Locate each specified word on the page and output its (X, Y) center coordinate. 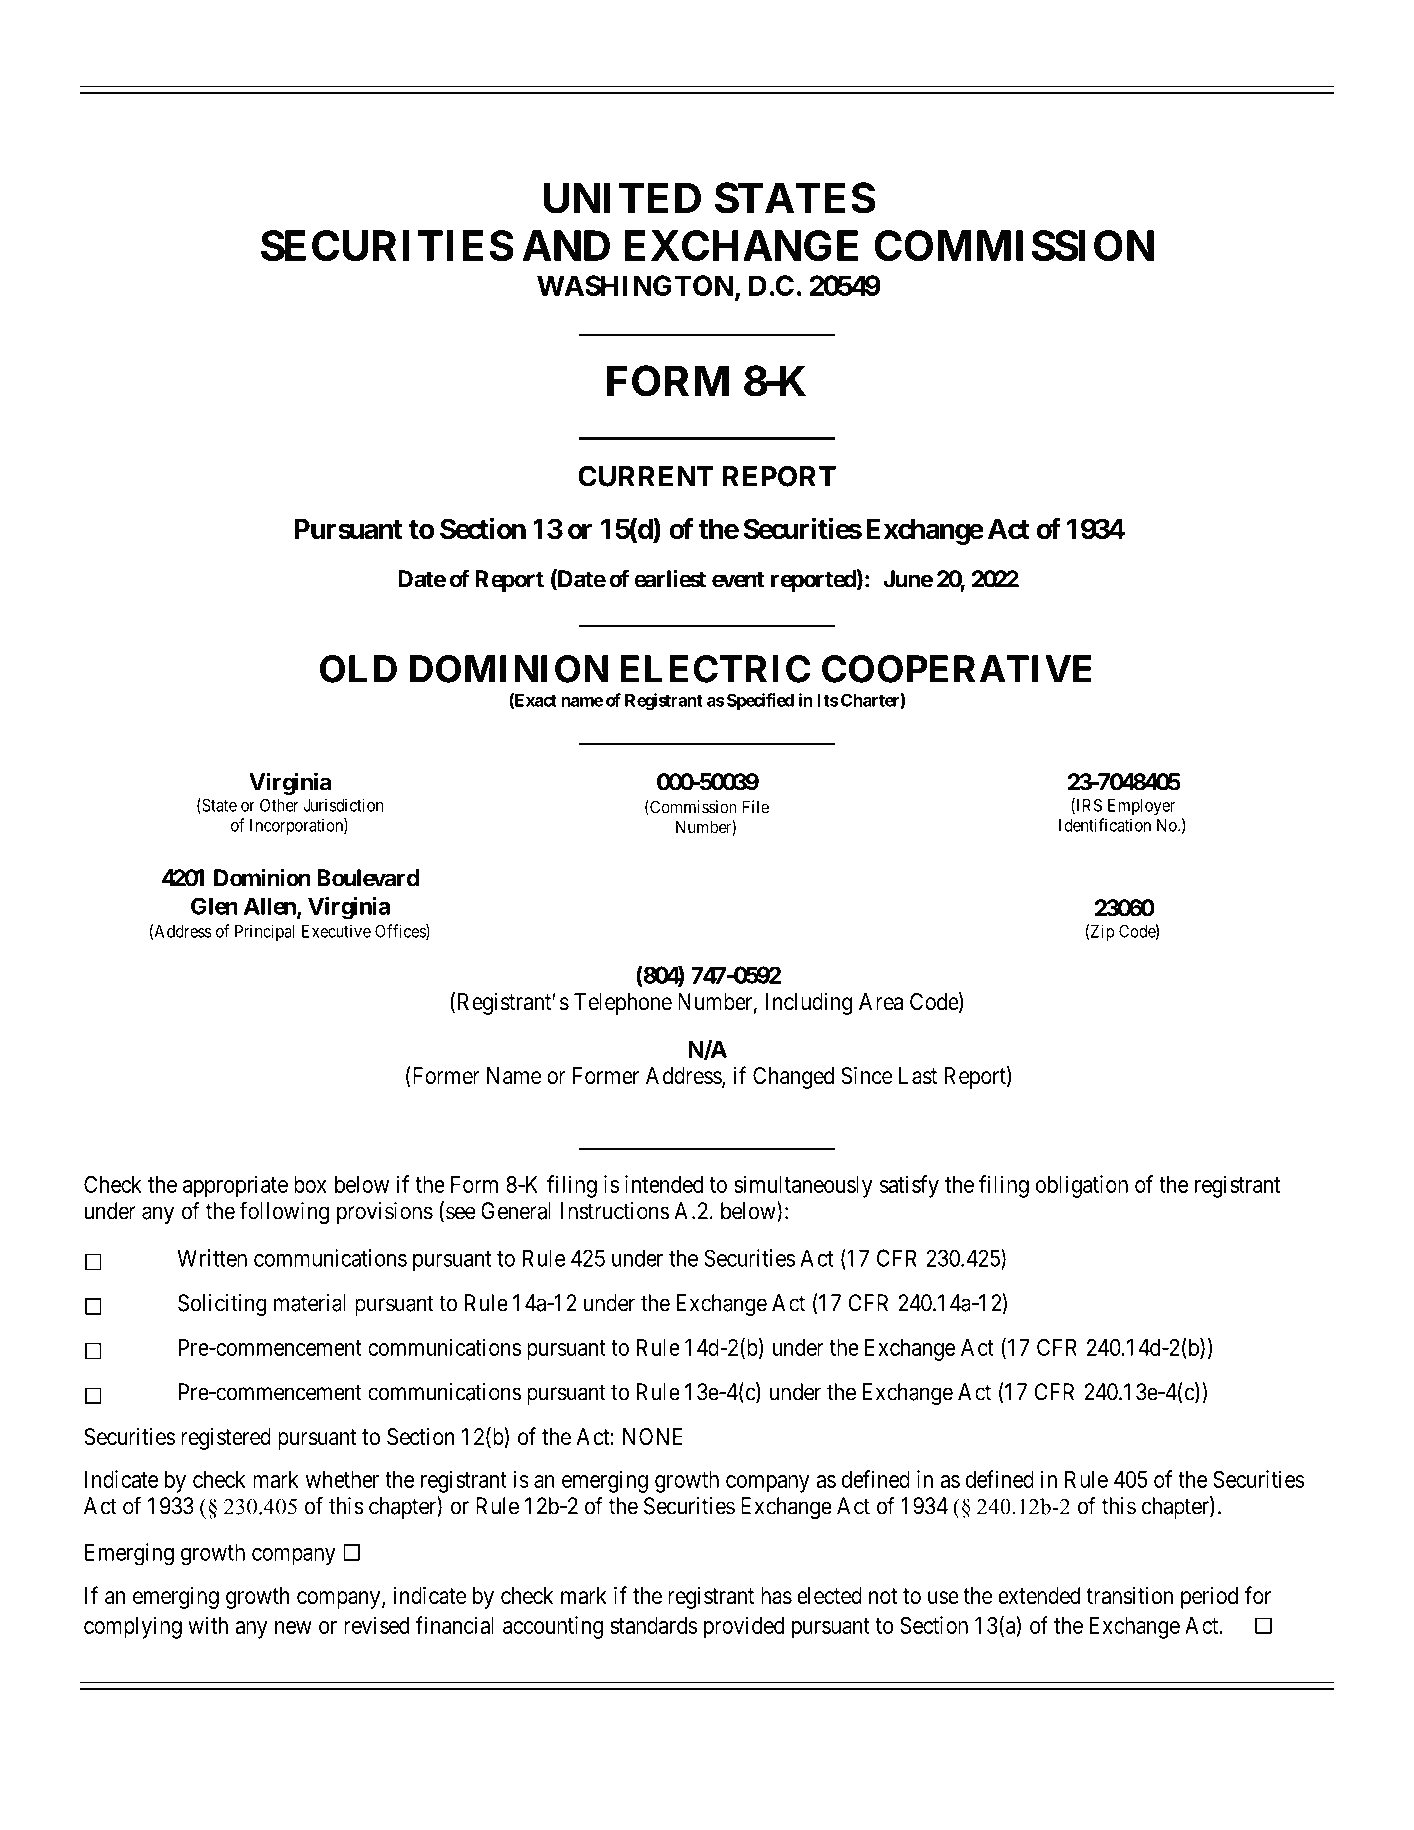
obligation (1082, 1186)
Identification (1105, 825)
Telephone (623, 1004)
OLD (358, 669)
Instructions (615, 1211)
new (293, 1627)
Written (212, 1258)
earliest (670, 578)
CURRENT (646, 476)
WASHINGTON (635, 285)
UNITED (622, 198)
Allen (271, 907)
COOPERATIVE (957, 669)
